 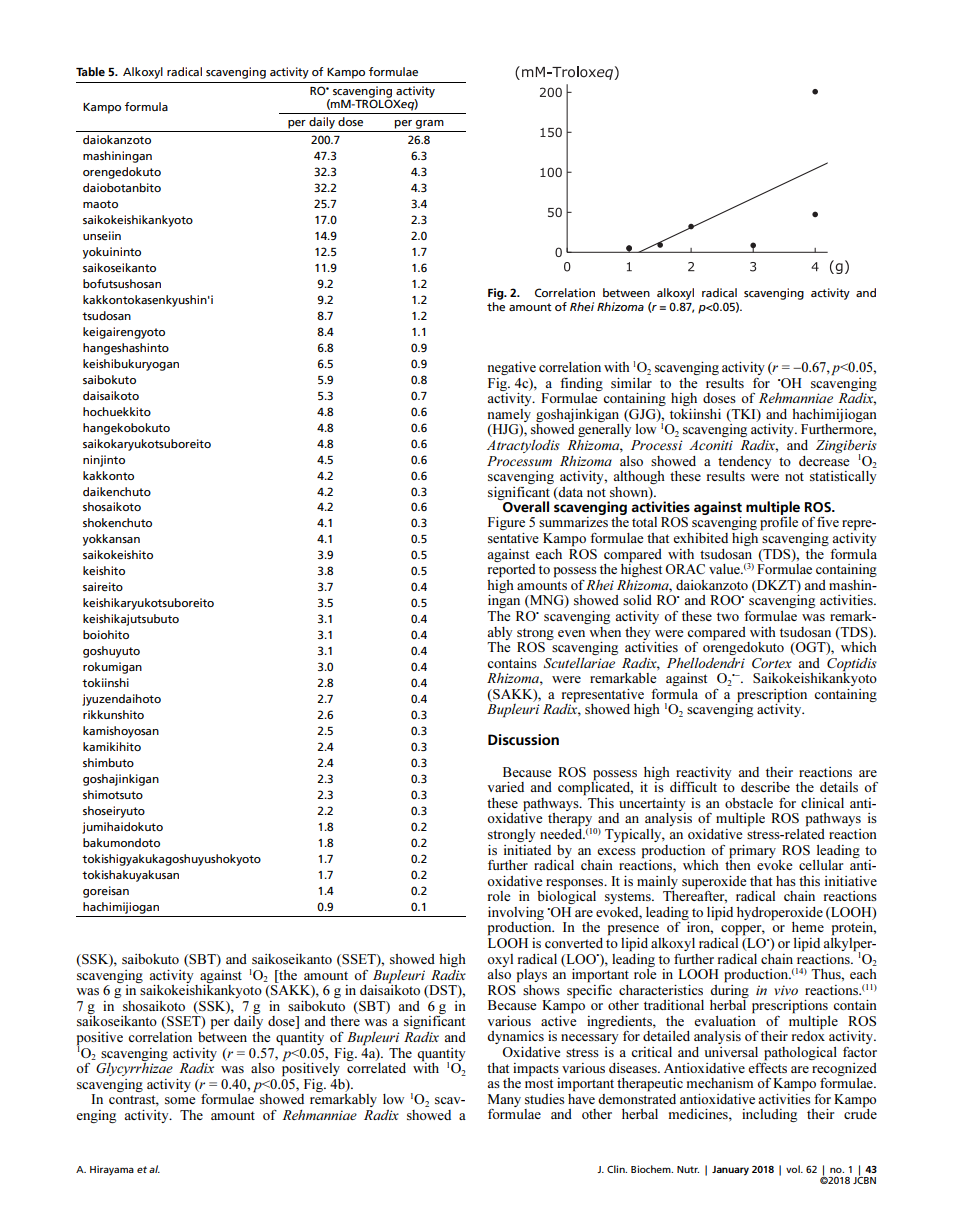 I want to click on reported, so click(x=511, y=569).
